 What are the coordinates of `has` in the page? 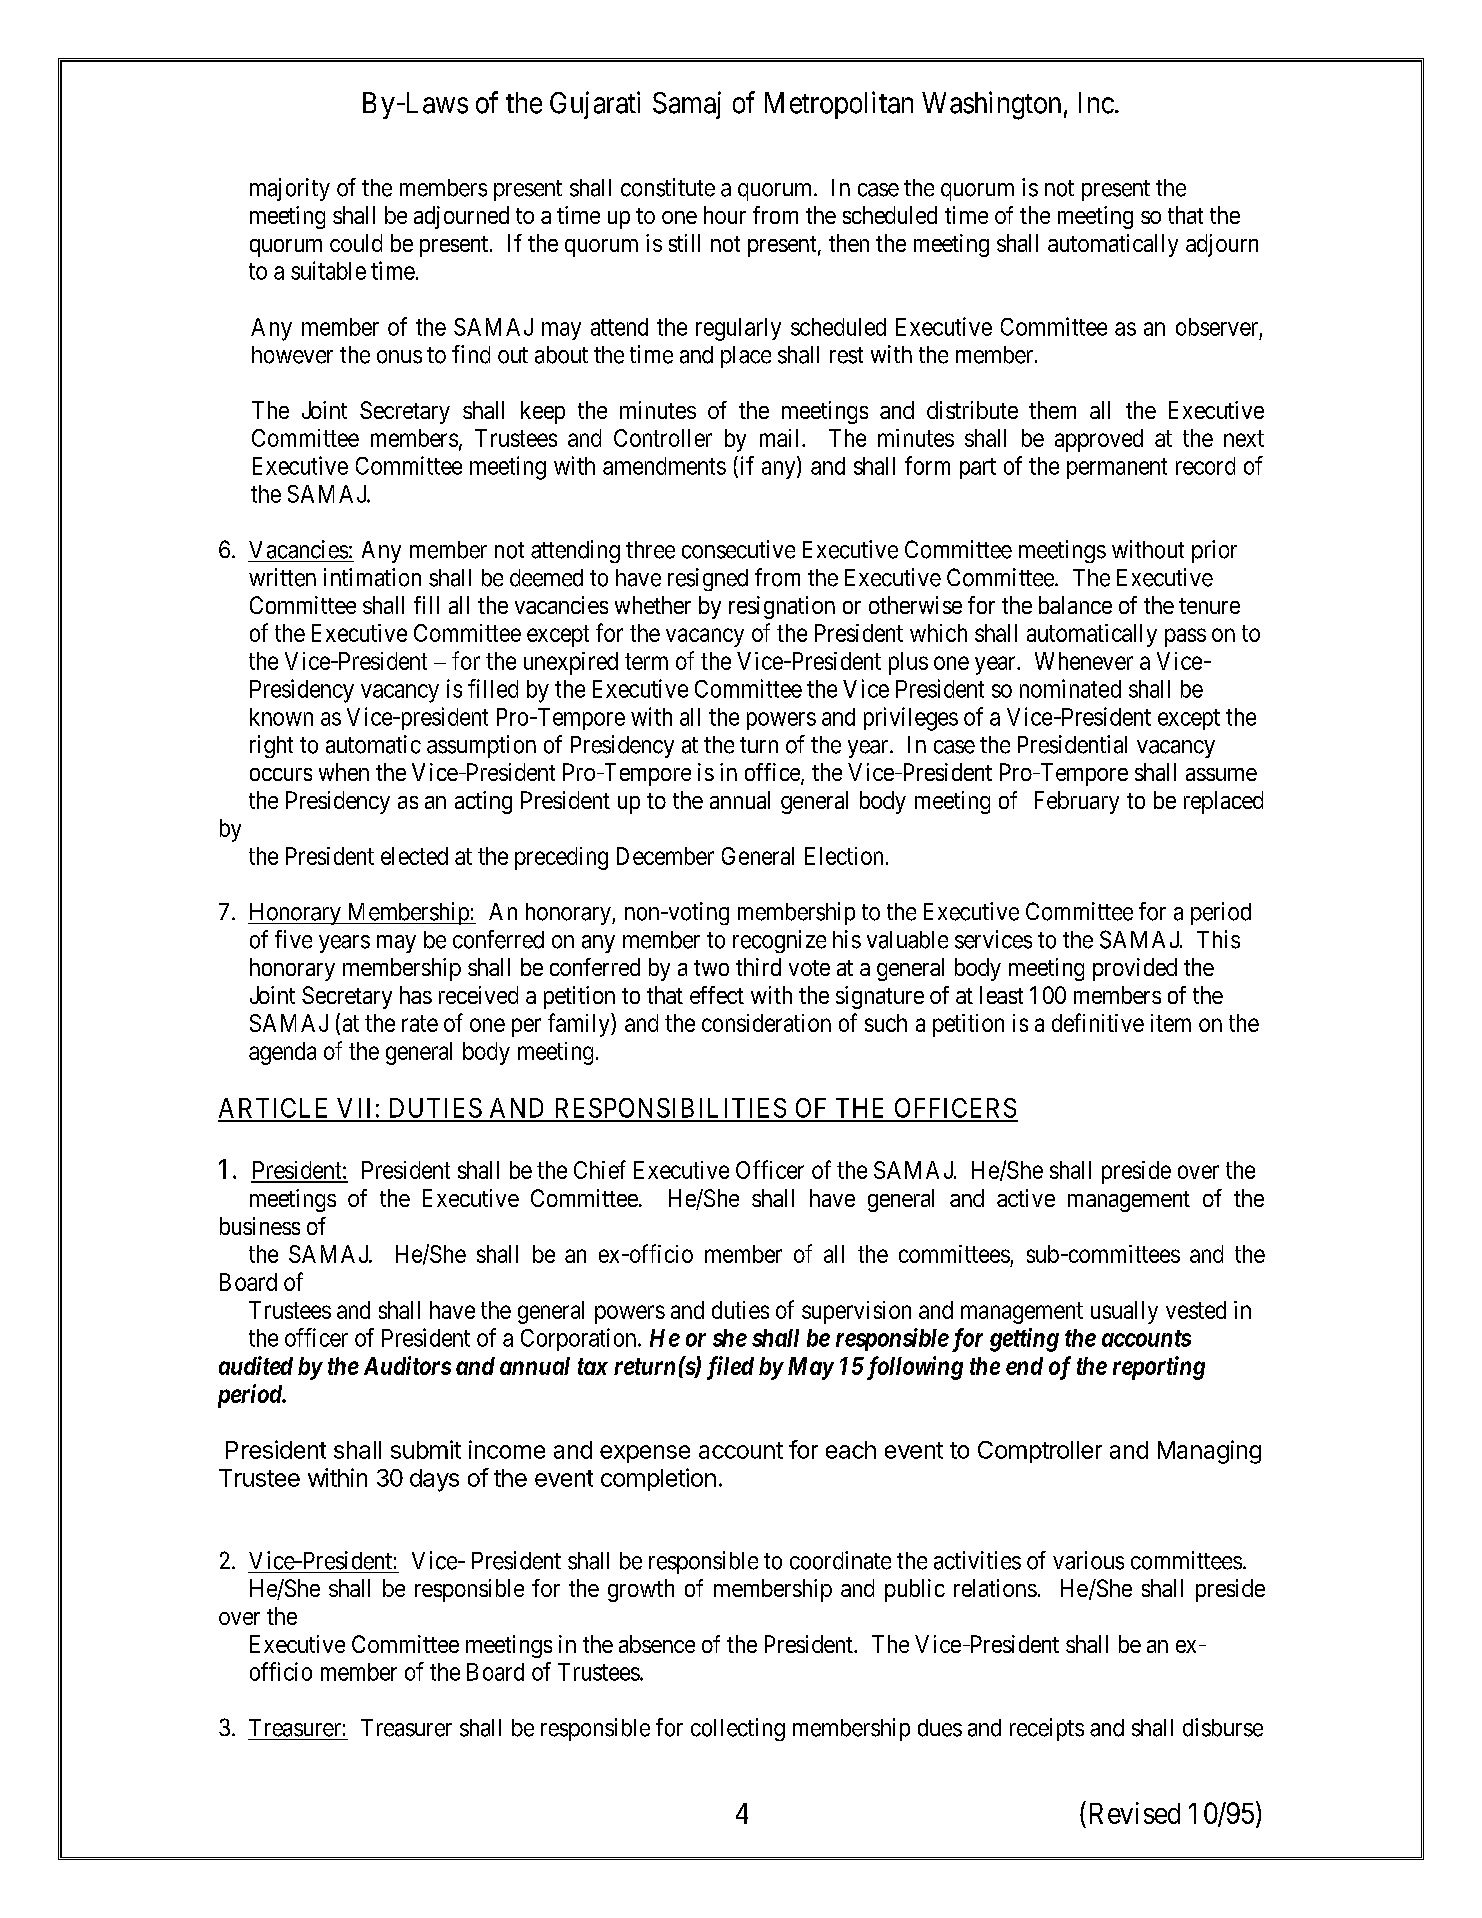 It's located at (416, 995).
